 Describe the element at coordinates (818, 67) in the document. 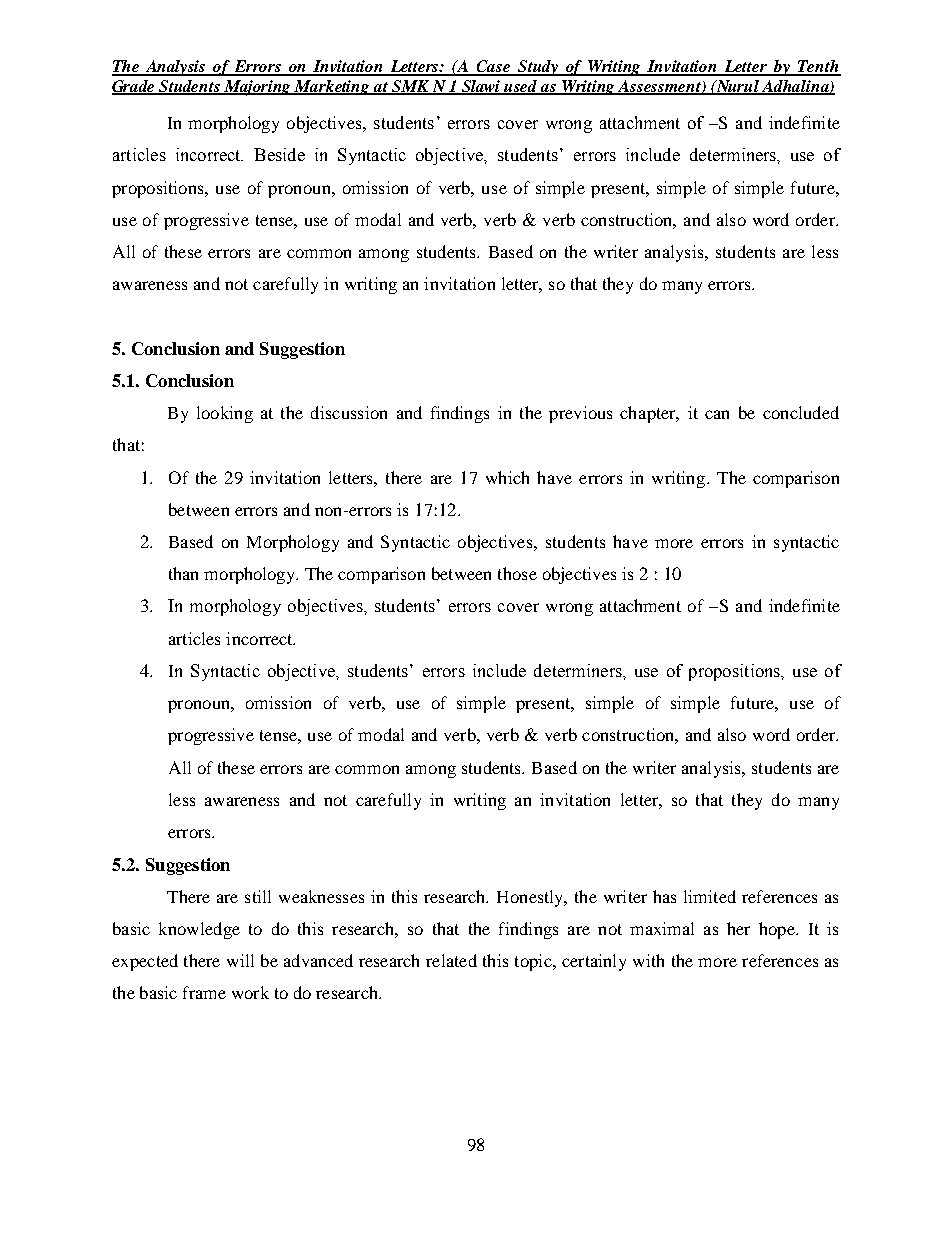

I see `Tenth` at that location.
